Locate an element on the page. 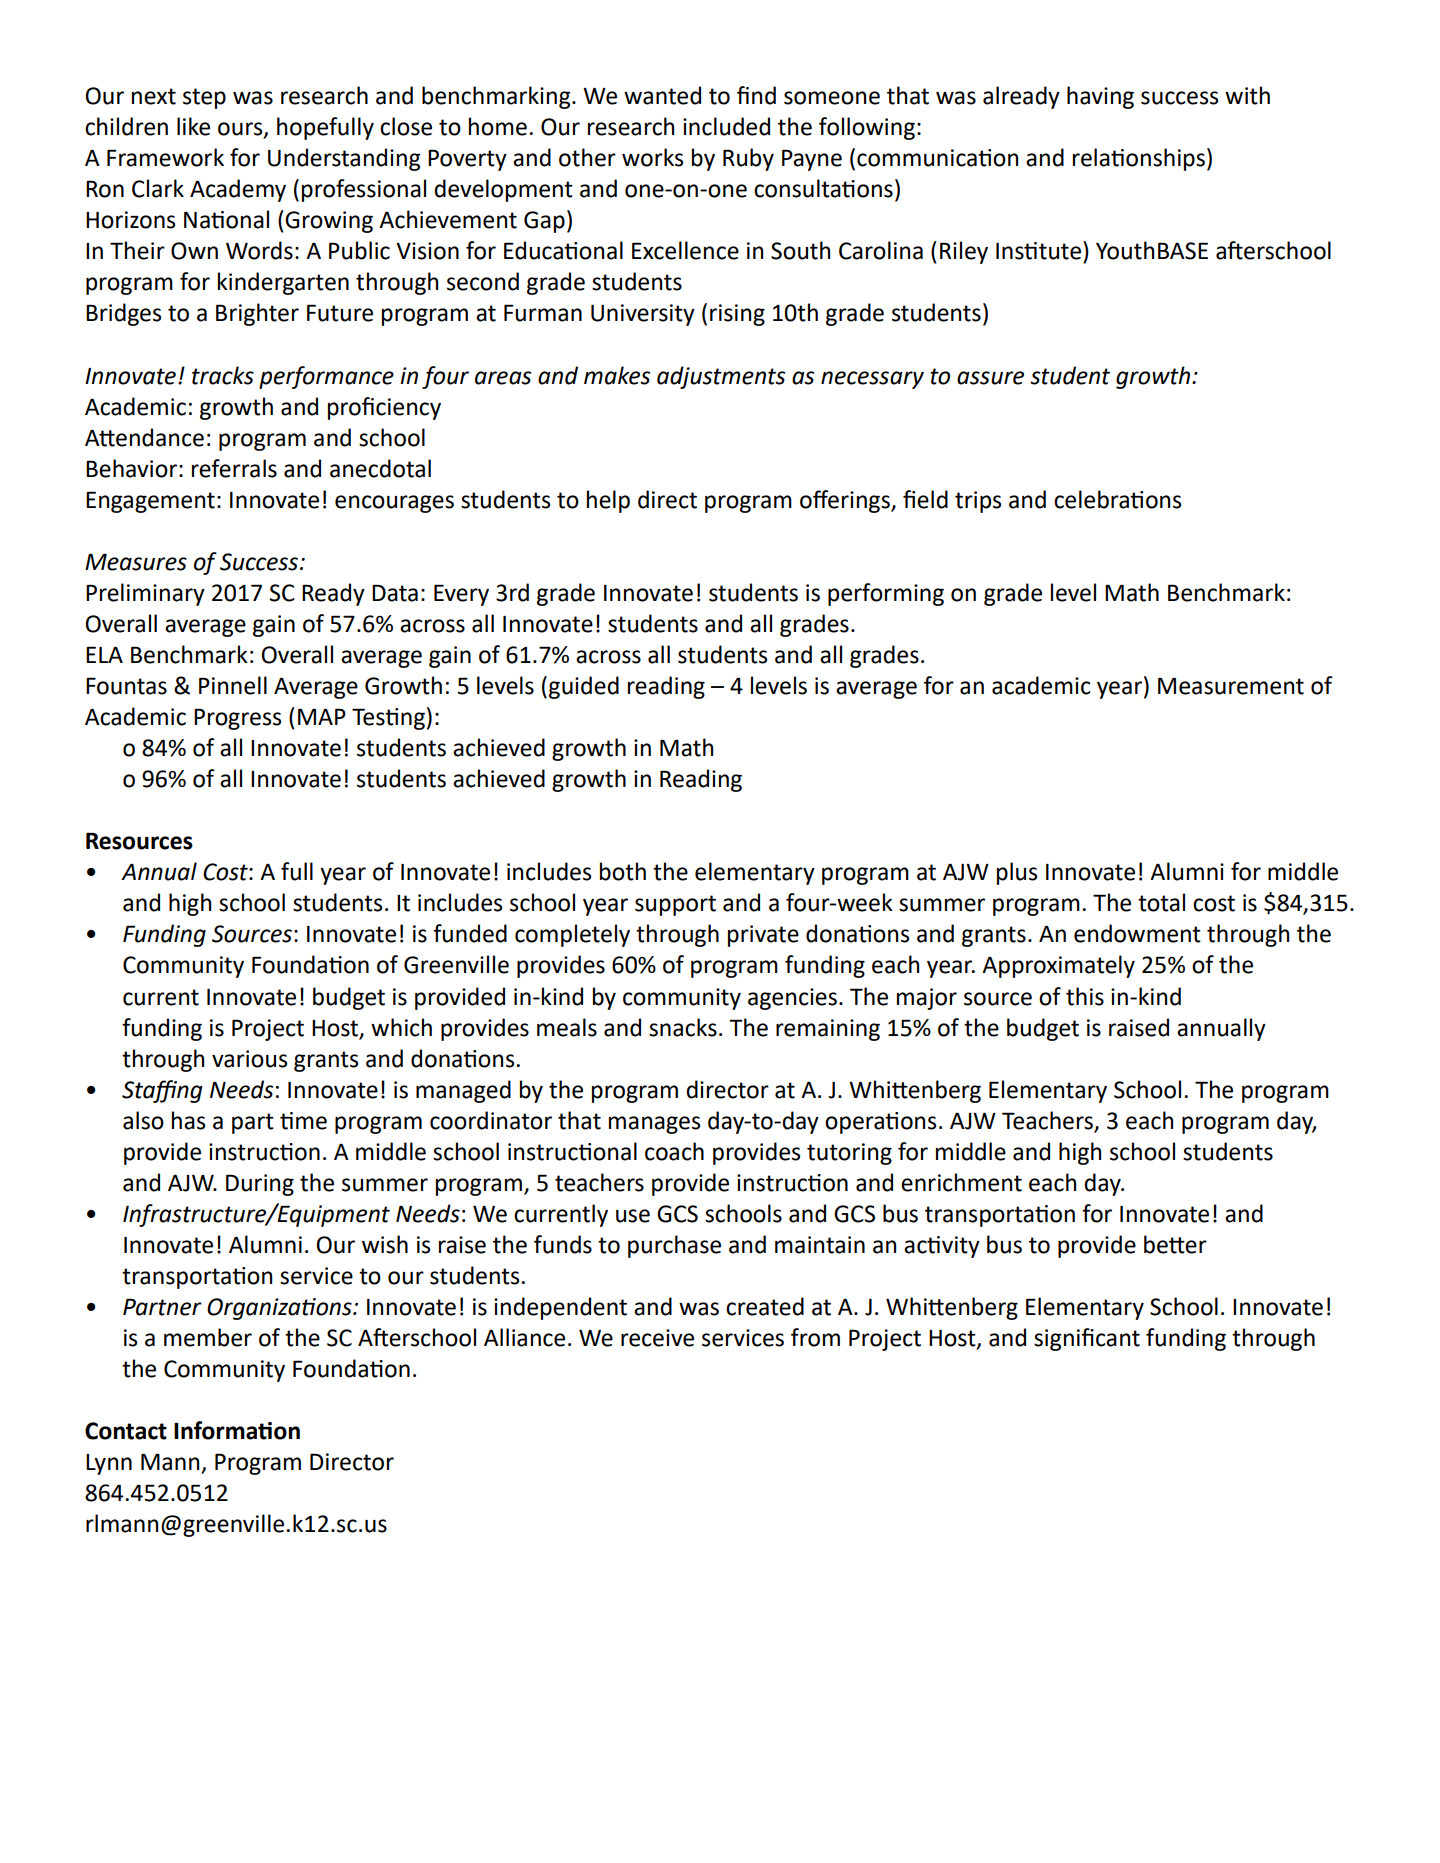  Progress is located at coordinates (237, 719).
